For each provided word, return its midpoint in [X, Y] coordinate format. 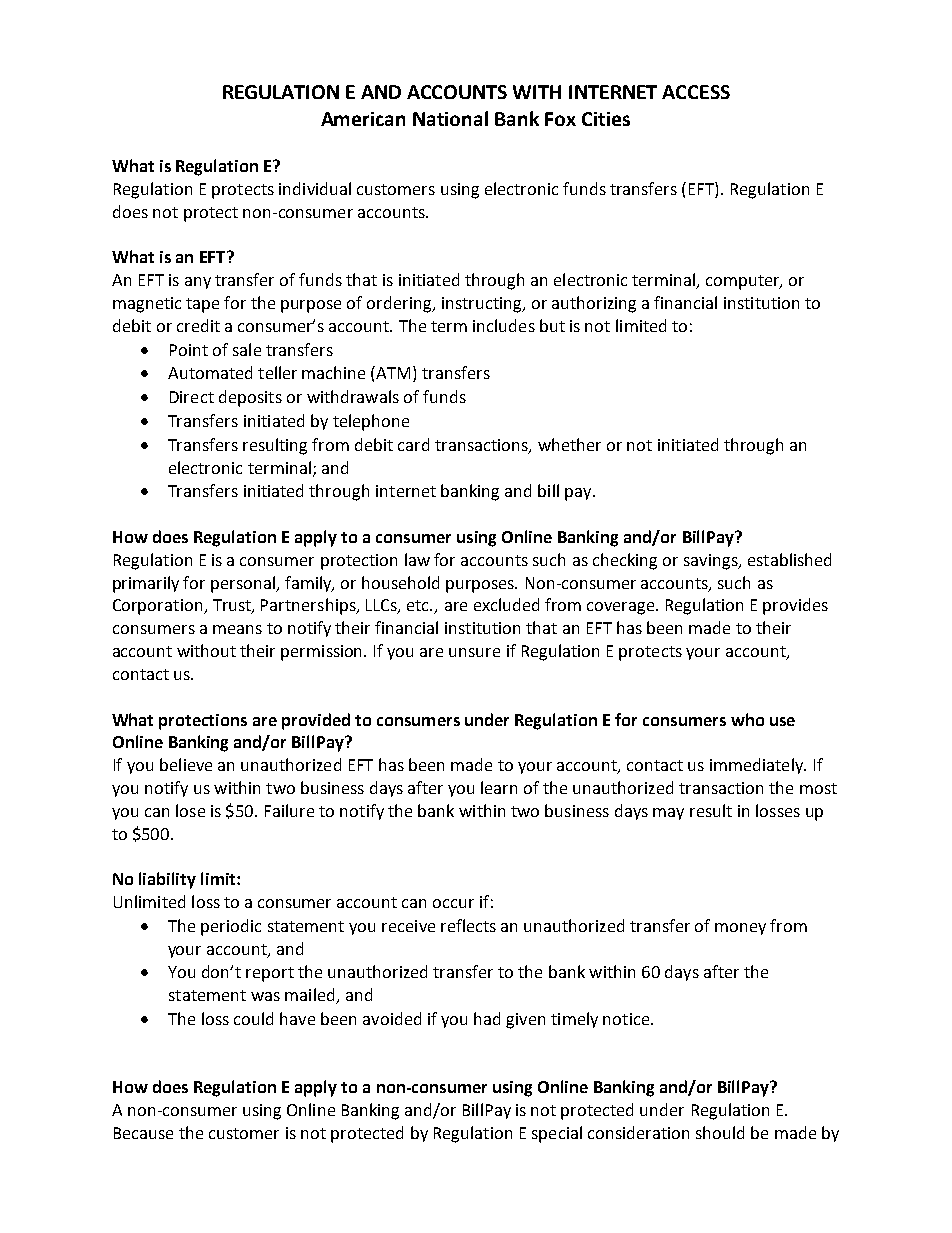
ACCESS [696, 92]
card [413, 444]
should [720, 1132]
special [557, 1134]
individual [315, 188]
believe [186, 764]
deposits [250, 398]
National [450, 118]
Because [143, 1133]
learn [499, 787]
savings [712, 562]
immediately [758, 766]
